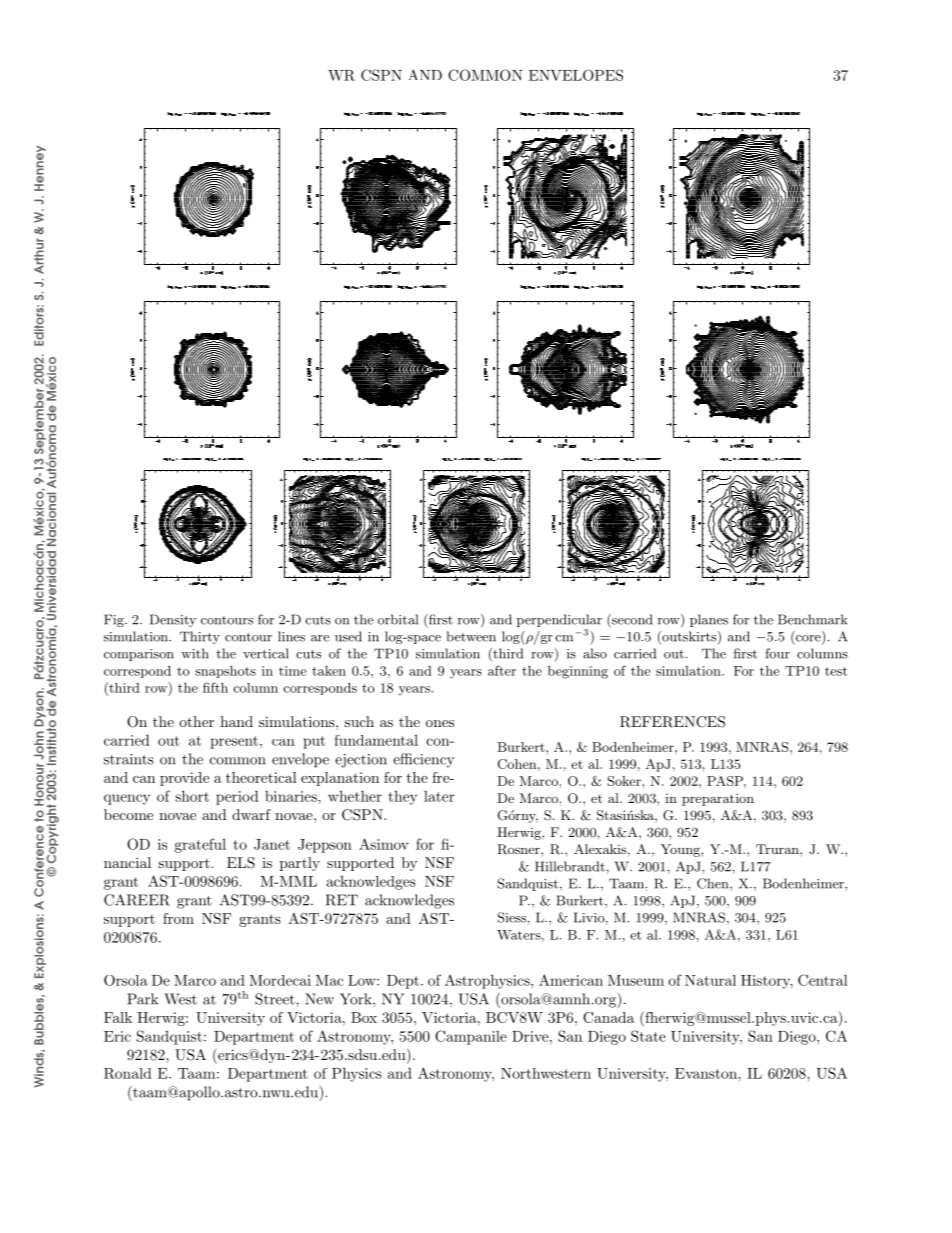  I want to click on Ronald, so click(128, 1073).
